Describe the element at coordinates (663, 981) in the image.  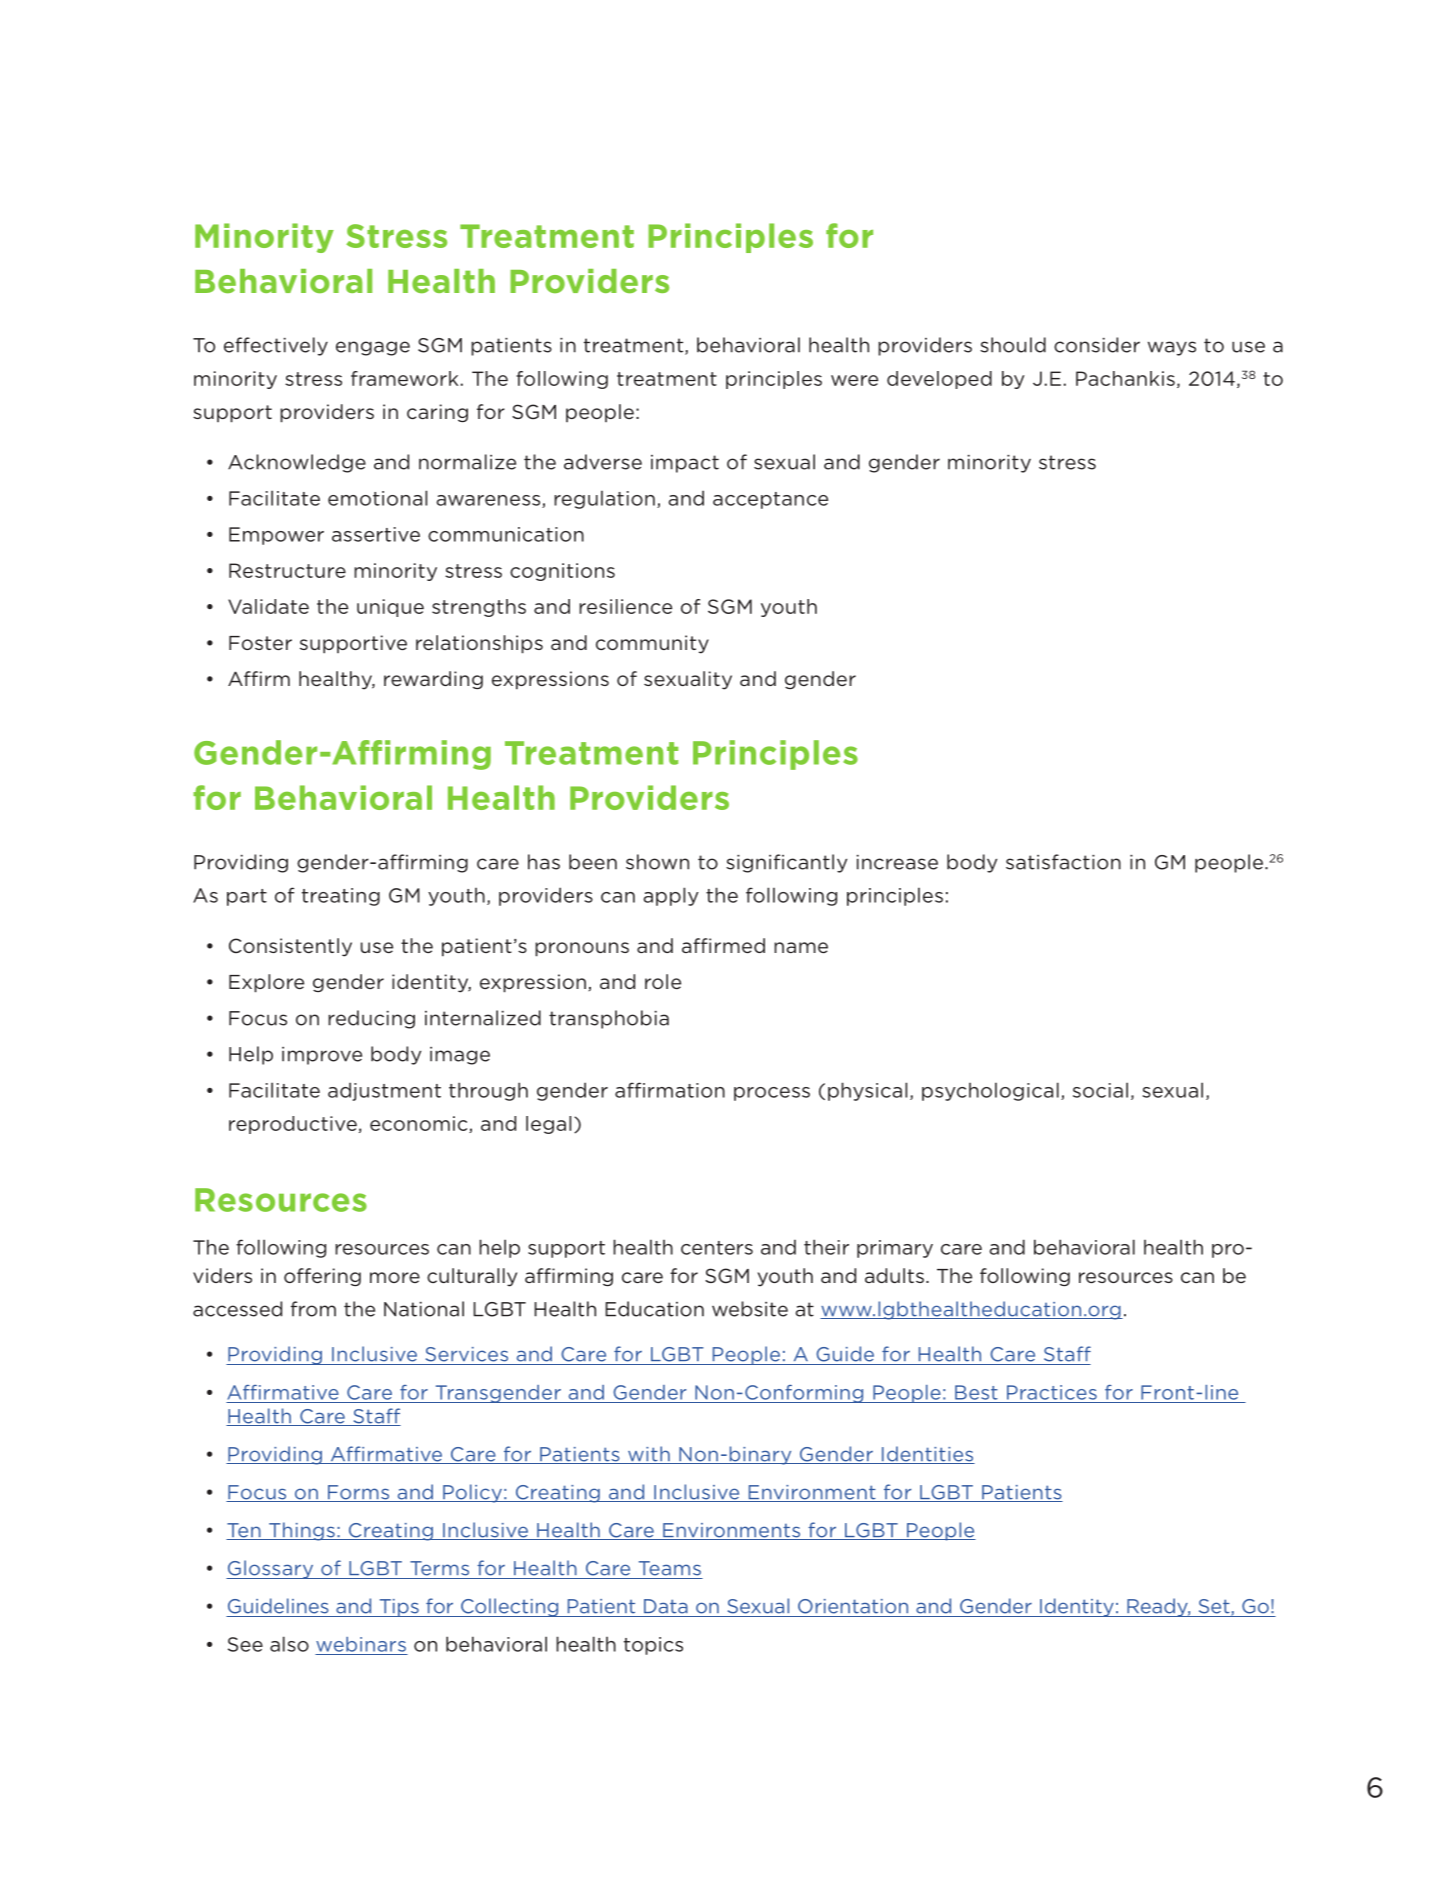
I see `role` at that location.
